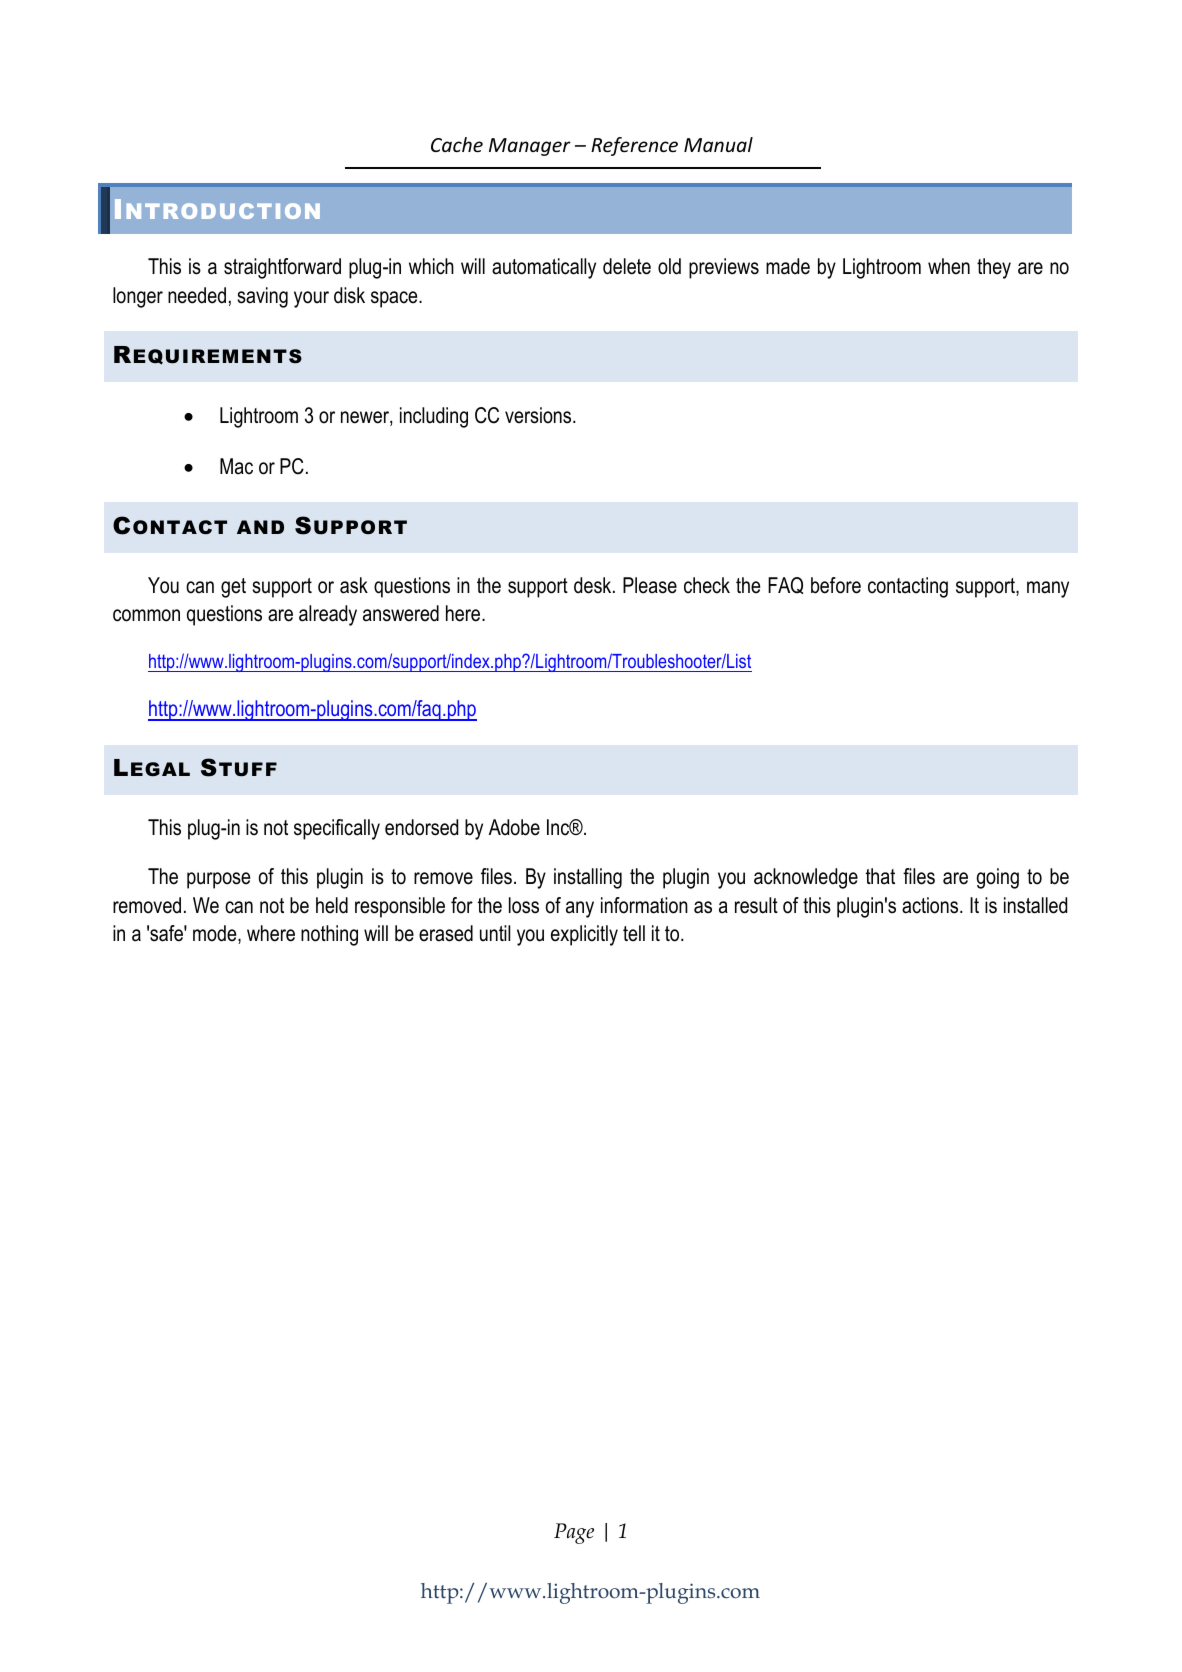 This screenshot has width=1182, height=1672. I want to click on actions, so click(931, 905).
